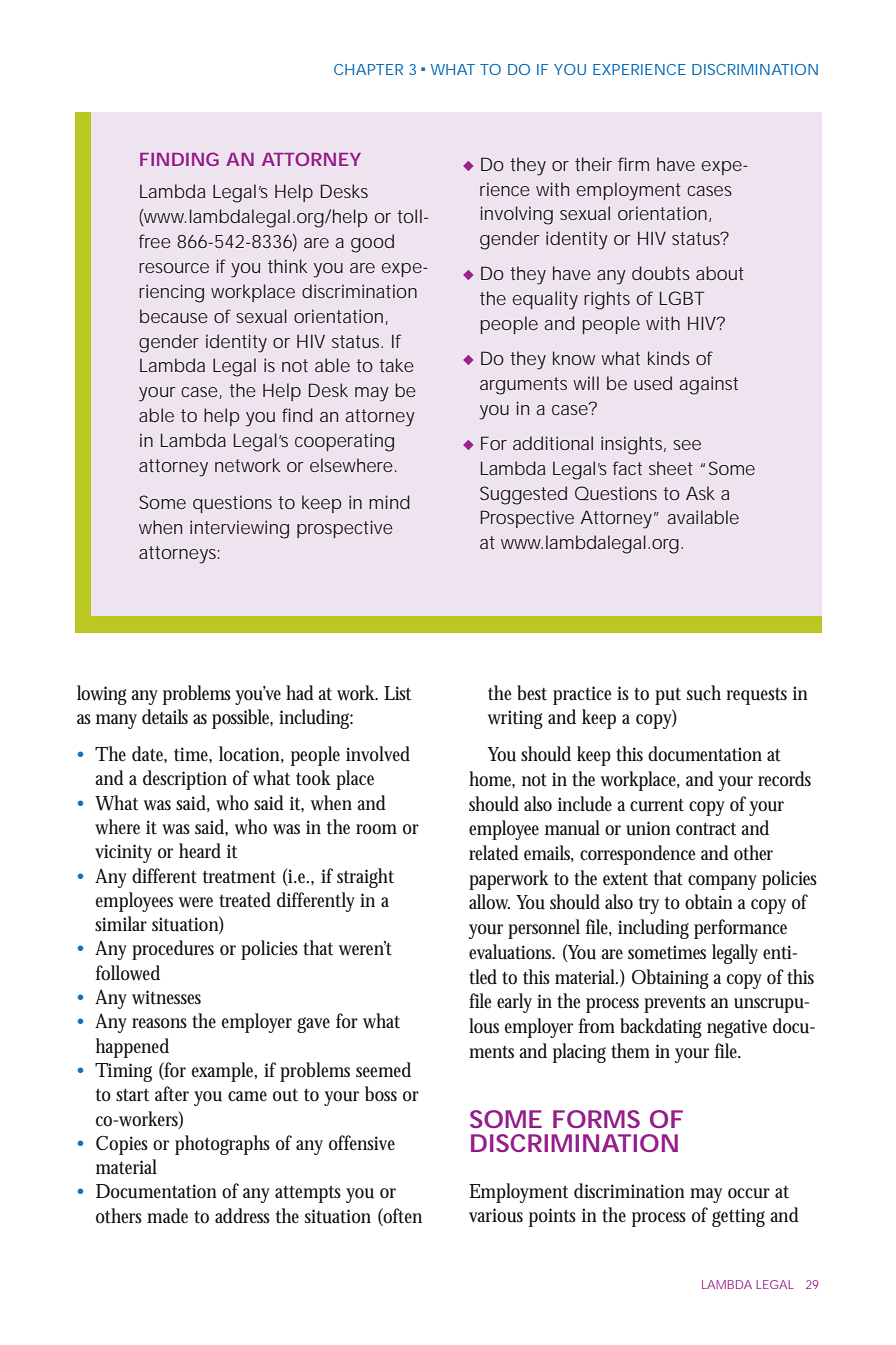 The image size is (896, 1345). What do you see at coordinates (706, 829) in the document?
I see `contract` at bounding box center [706, 829].
